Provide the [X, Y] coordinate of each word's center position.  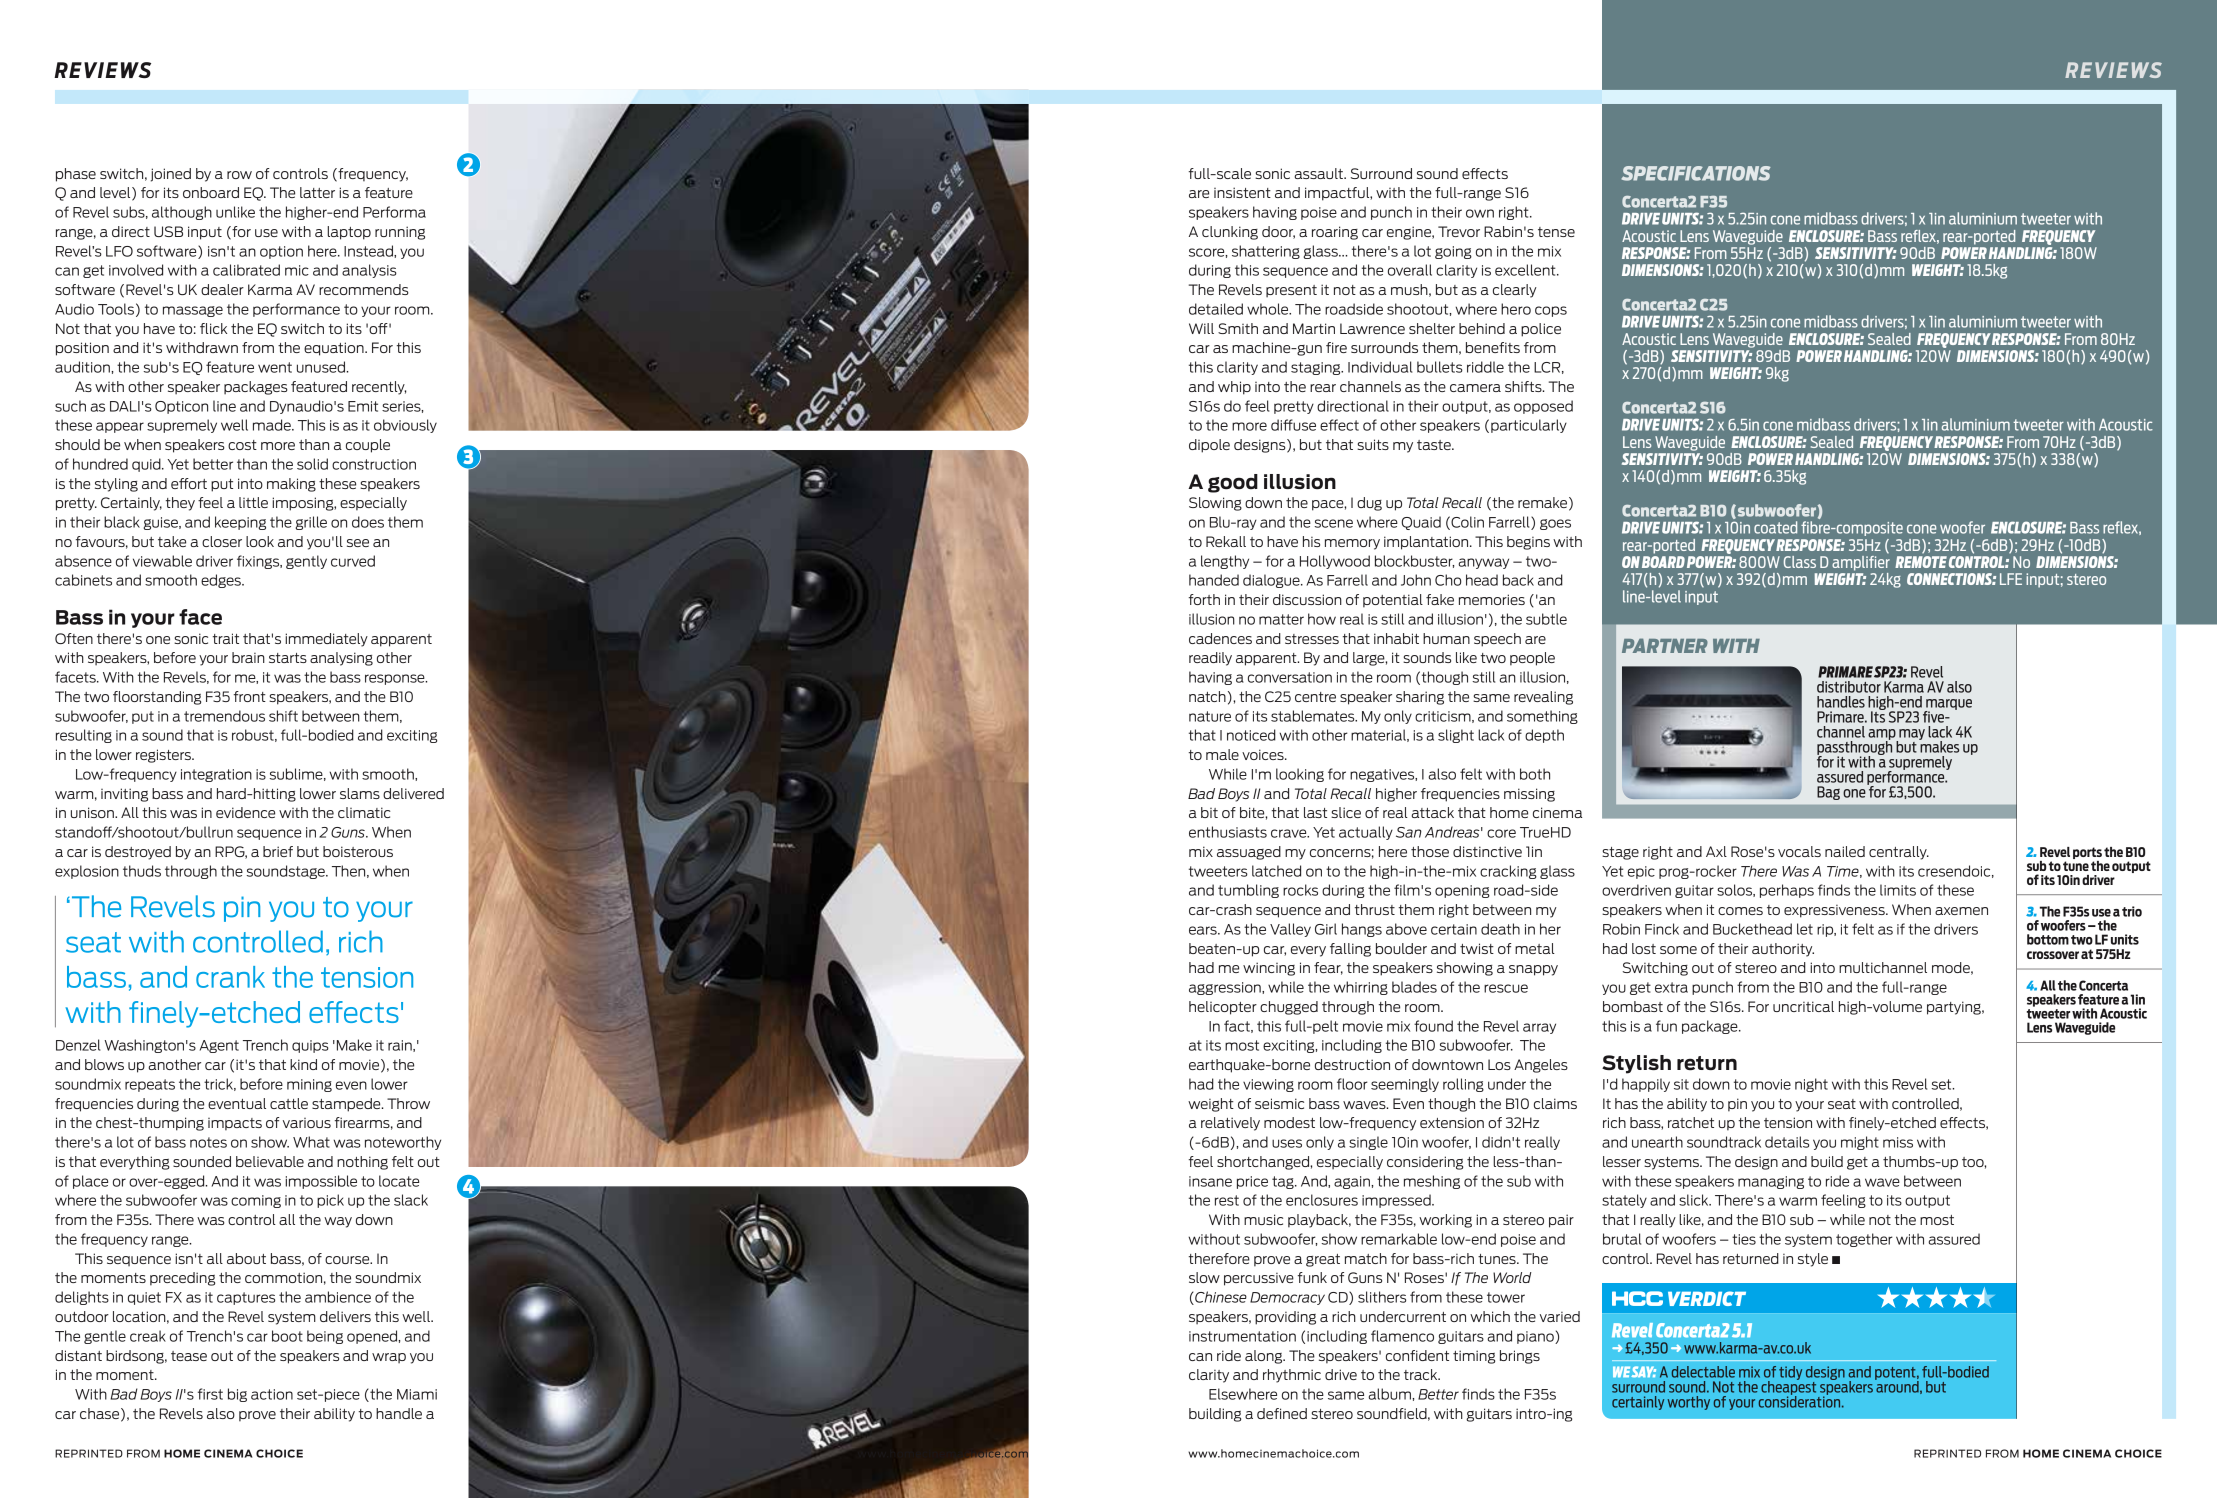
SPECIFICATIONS [1696, 173]
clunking [1230, 233]
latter [317, 192]
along [1265, 1357]
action [272, 1394]
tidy [1790, 1373]
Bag [1828, 793]
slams [360, 793]
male [1222, 754]
